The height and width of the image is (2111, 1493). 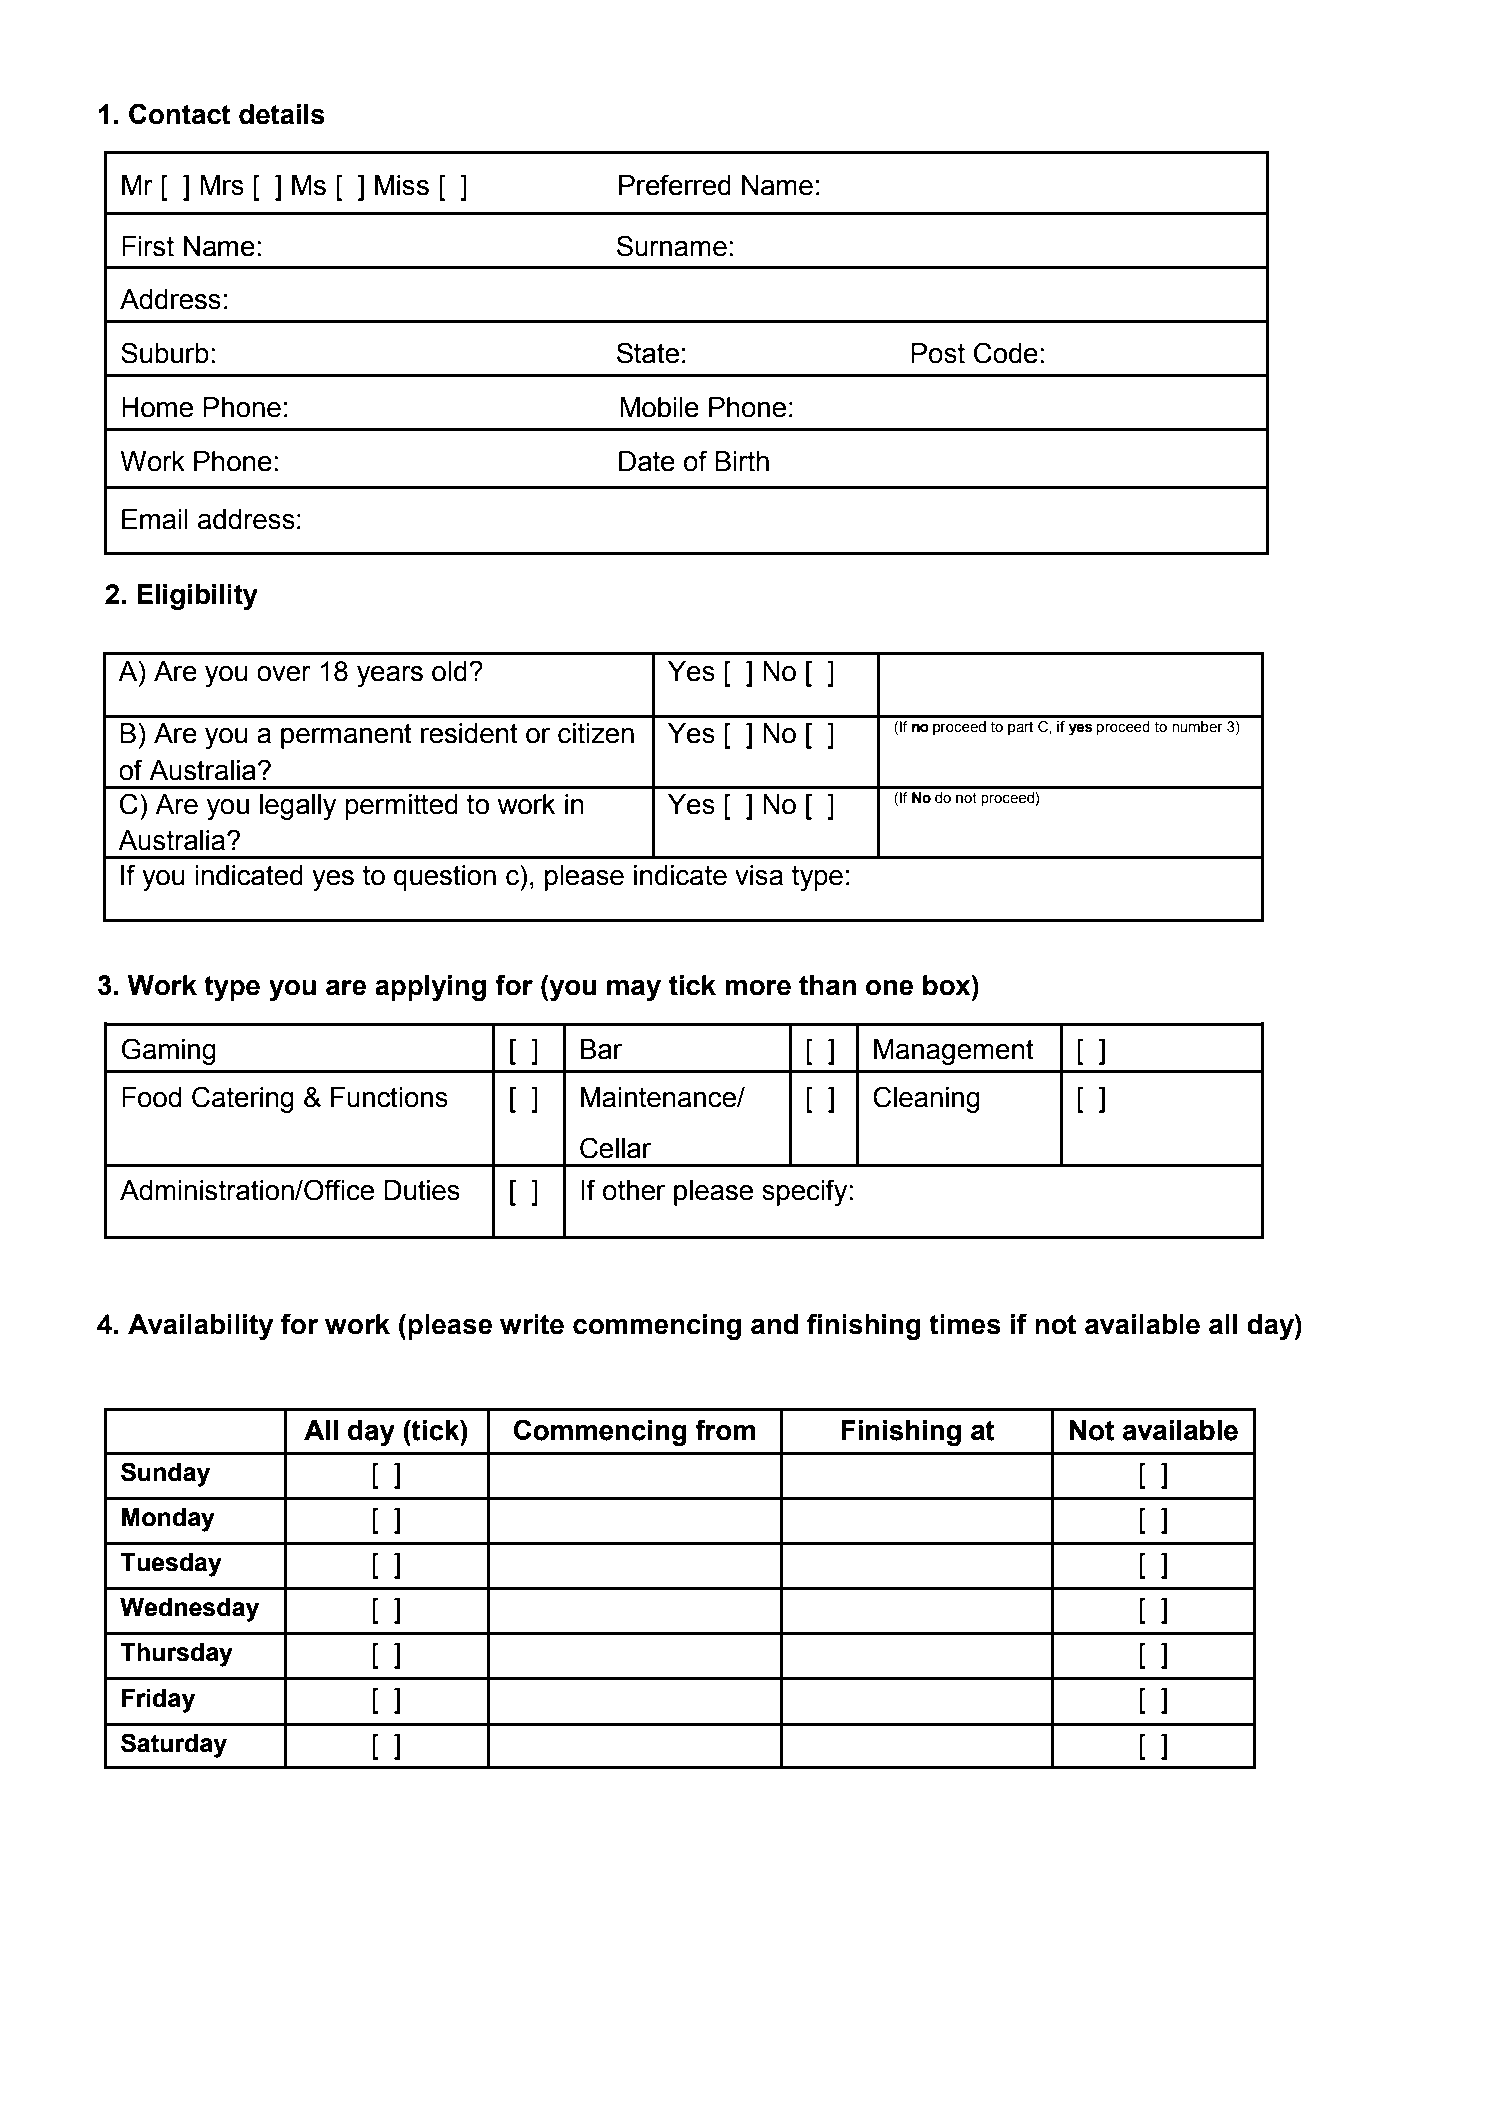 I want to click on Preferred, so click(x=675, y=185).
